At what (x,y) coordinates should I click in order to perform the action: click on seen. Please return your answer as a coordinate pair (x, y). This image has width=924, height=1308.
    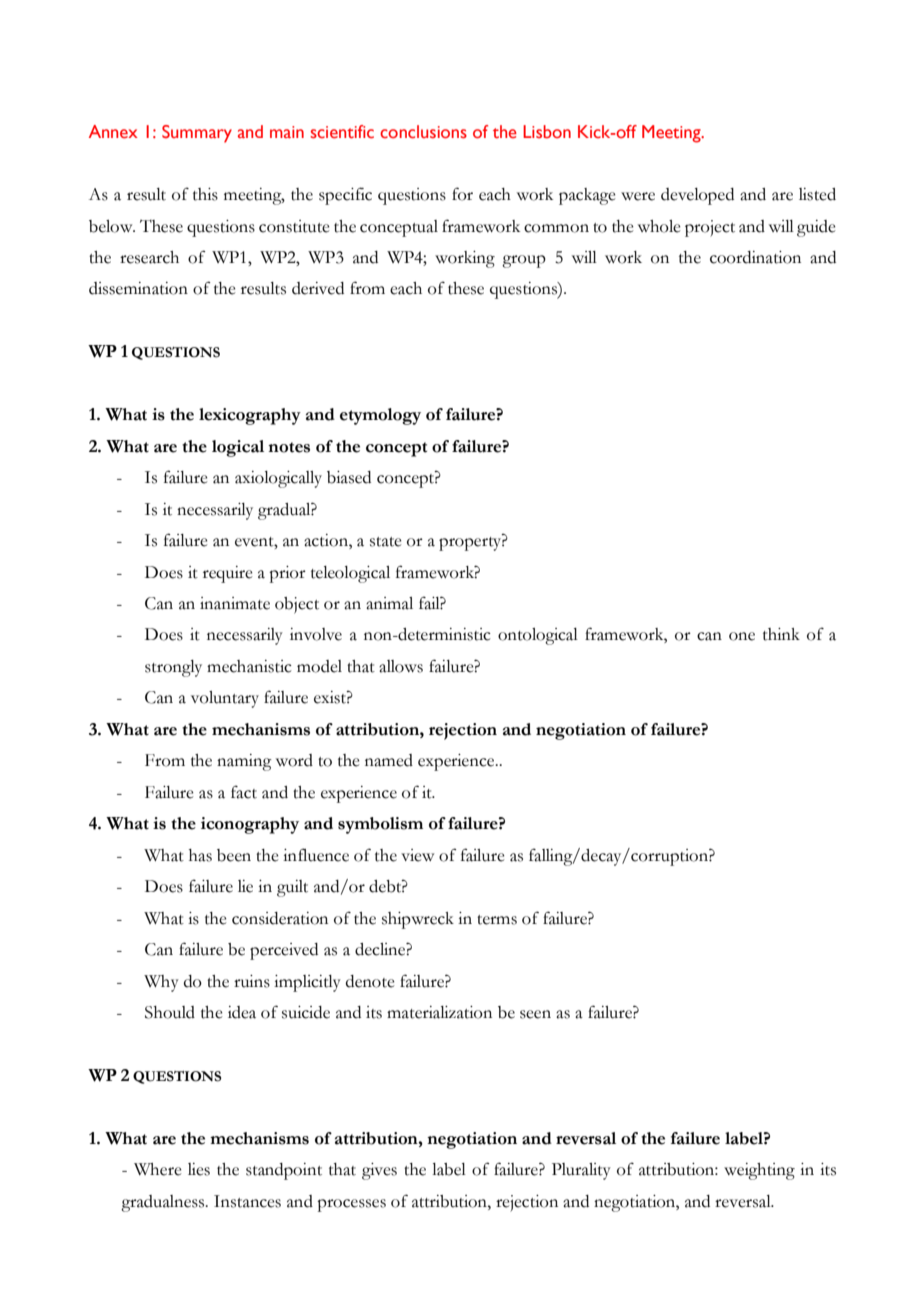
    Looking at the image, I should click on (535, 1014).
